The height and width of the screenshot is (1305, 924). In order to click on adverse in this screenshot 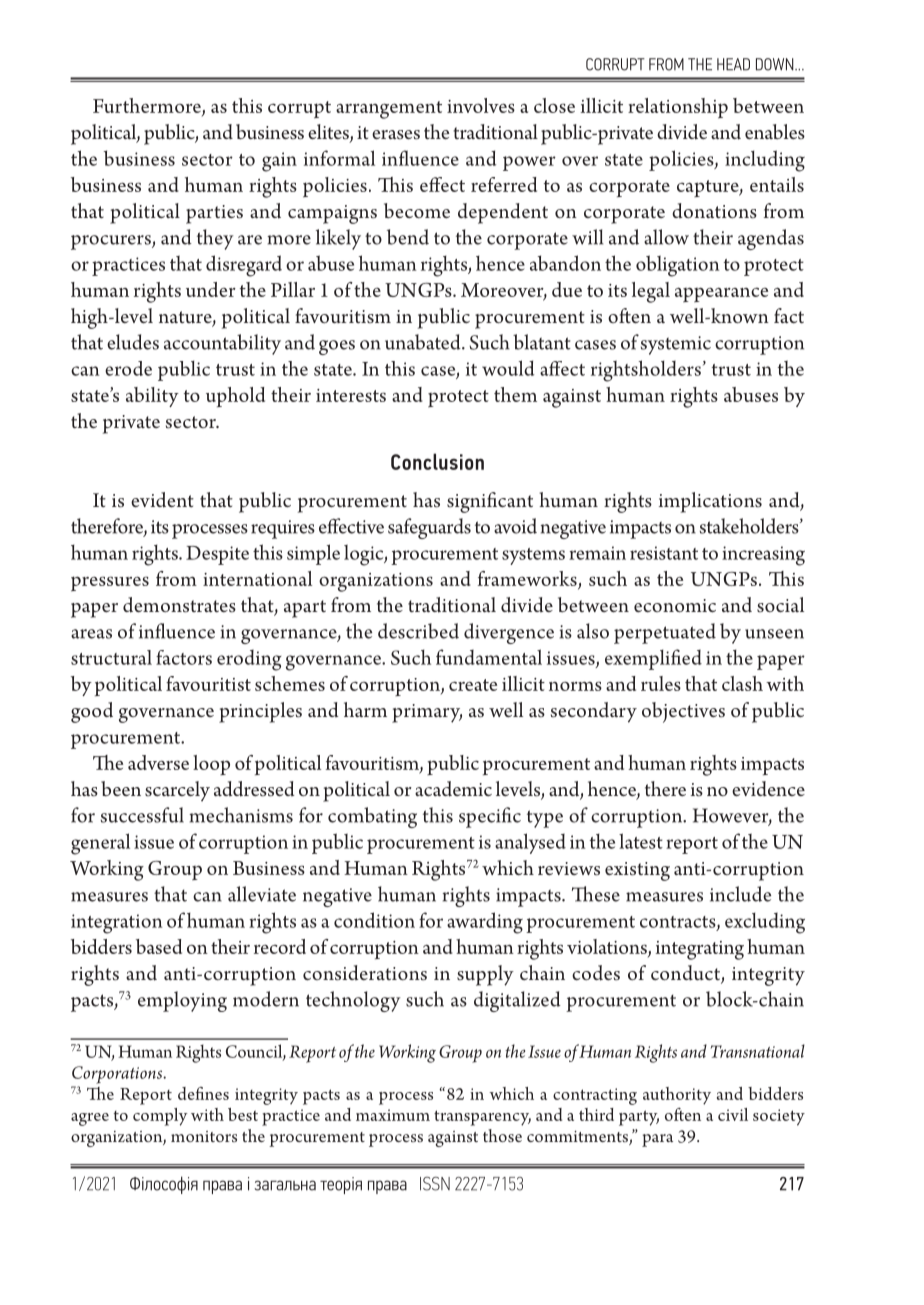, I will do `click(158, 762)`.
